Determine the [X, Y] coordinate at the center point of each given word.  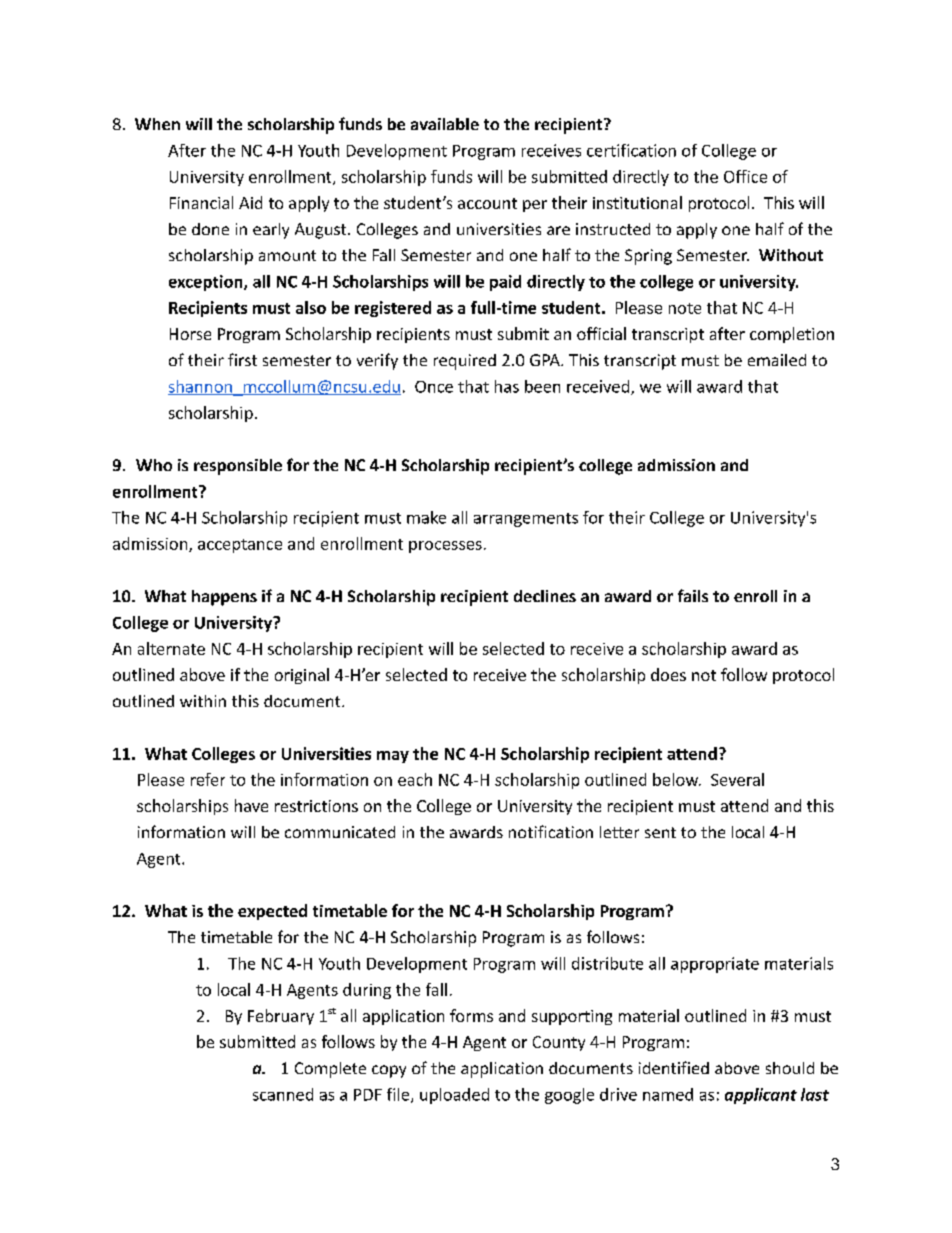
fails [693, 595]
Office [745, 176]
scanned [283, 1094]
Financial [201, 202]
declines [545, 596]
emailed [777, 360]
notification [551, 831]
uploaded [454, 1096]
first [242, 359]
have [251, 805]
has [507, 386]
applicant [761, 1096]
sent [660, 832]
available [445, 124]
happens [224, 598]
